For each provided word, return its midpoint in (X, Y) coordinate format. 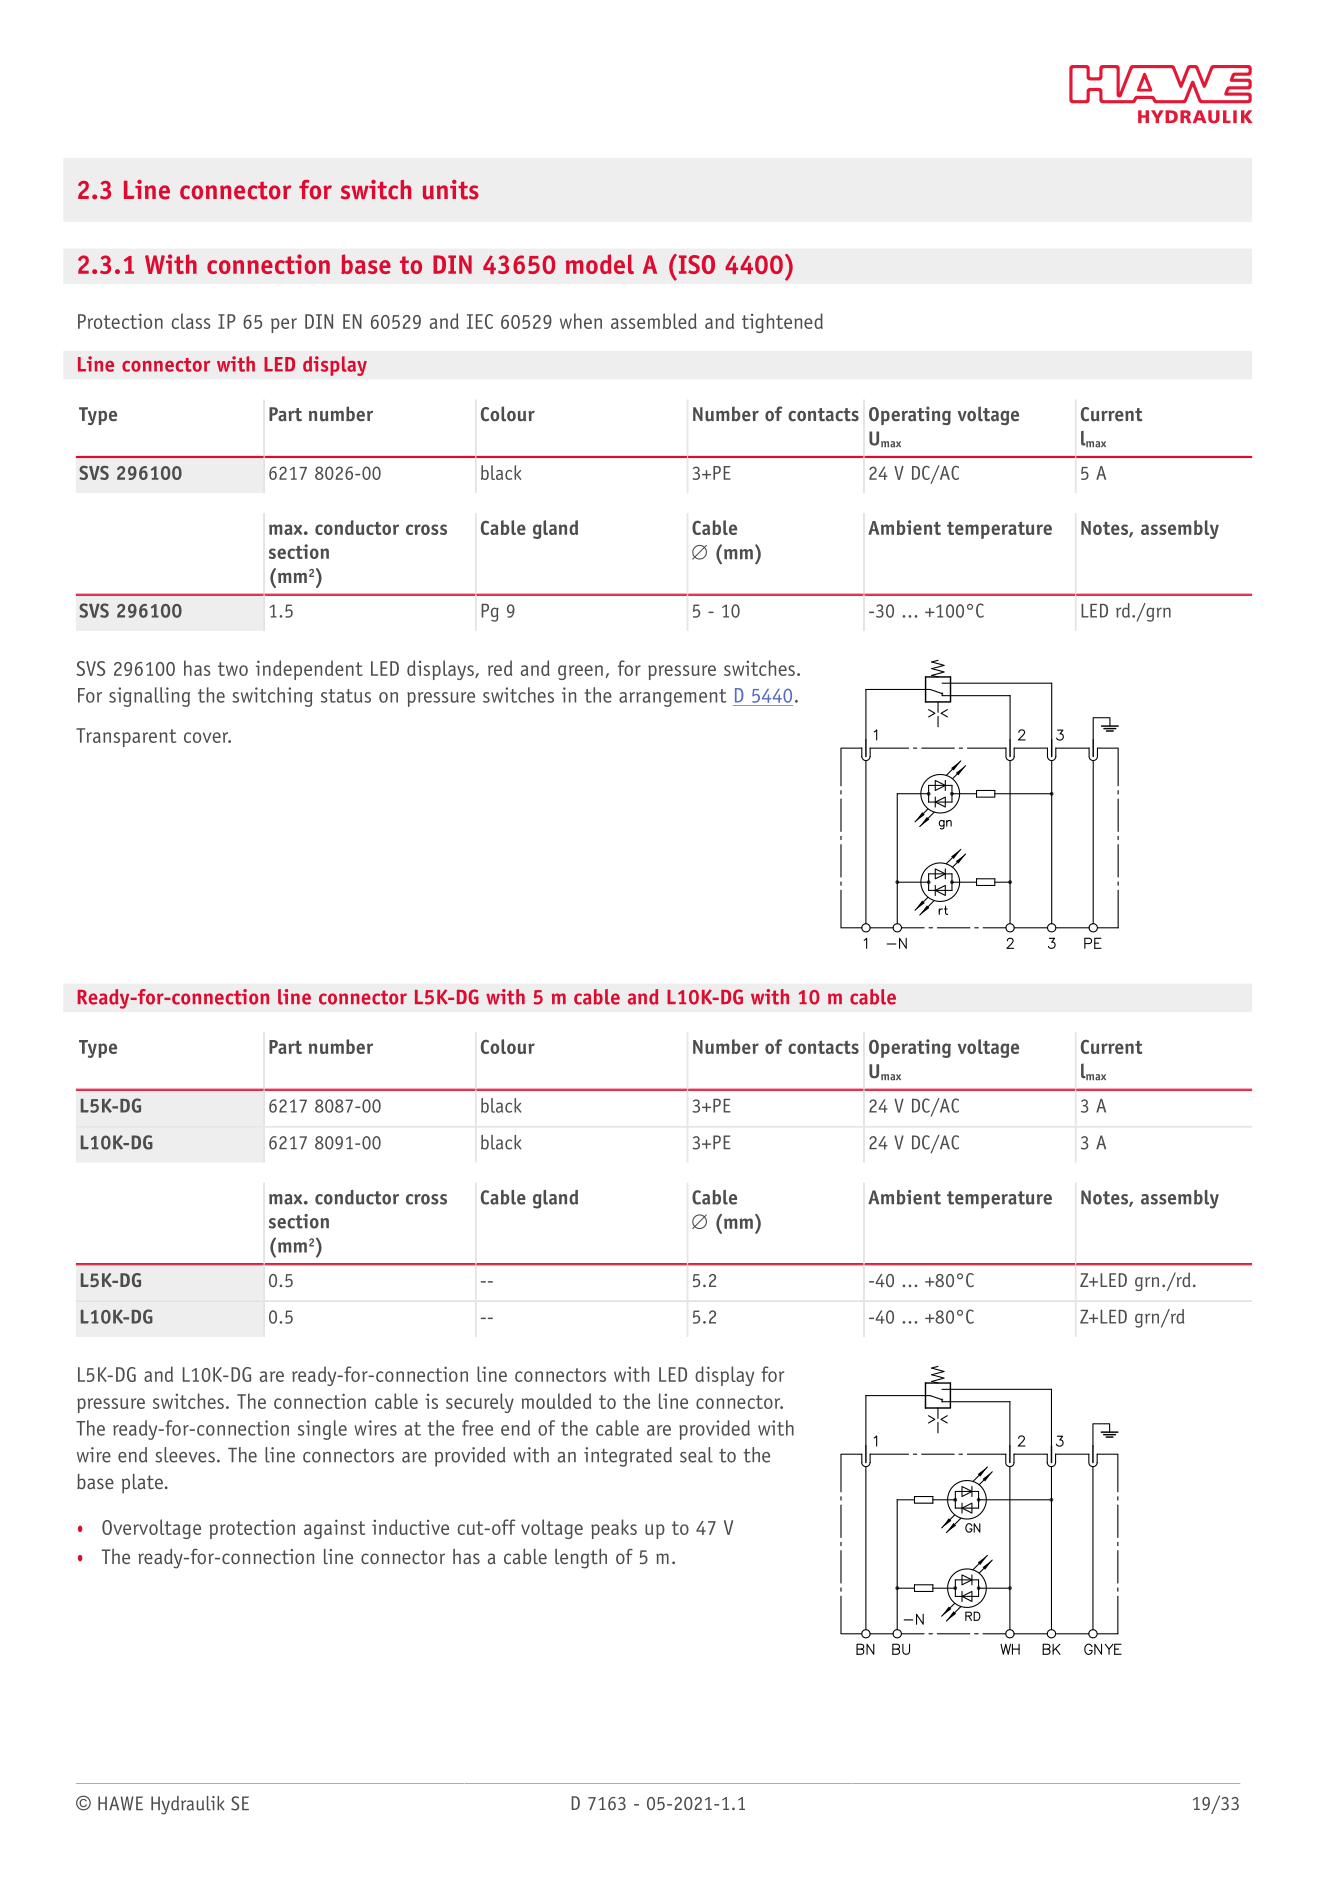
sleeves (185, 1455)
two (233, 669)
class (191, 321)
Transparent (126, 737)
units (451, 190)
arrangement (673, 698)
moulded (556, 1401)
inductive (410, 1527)
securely (480, 1403)
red (500, 668)
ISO (695, 264)
